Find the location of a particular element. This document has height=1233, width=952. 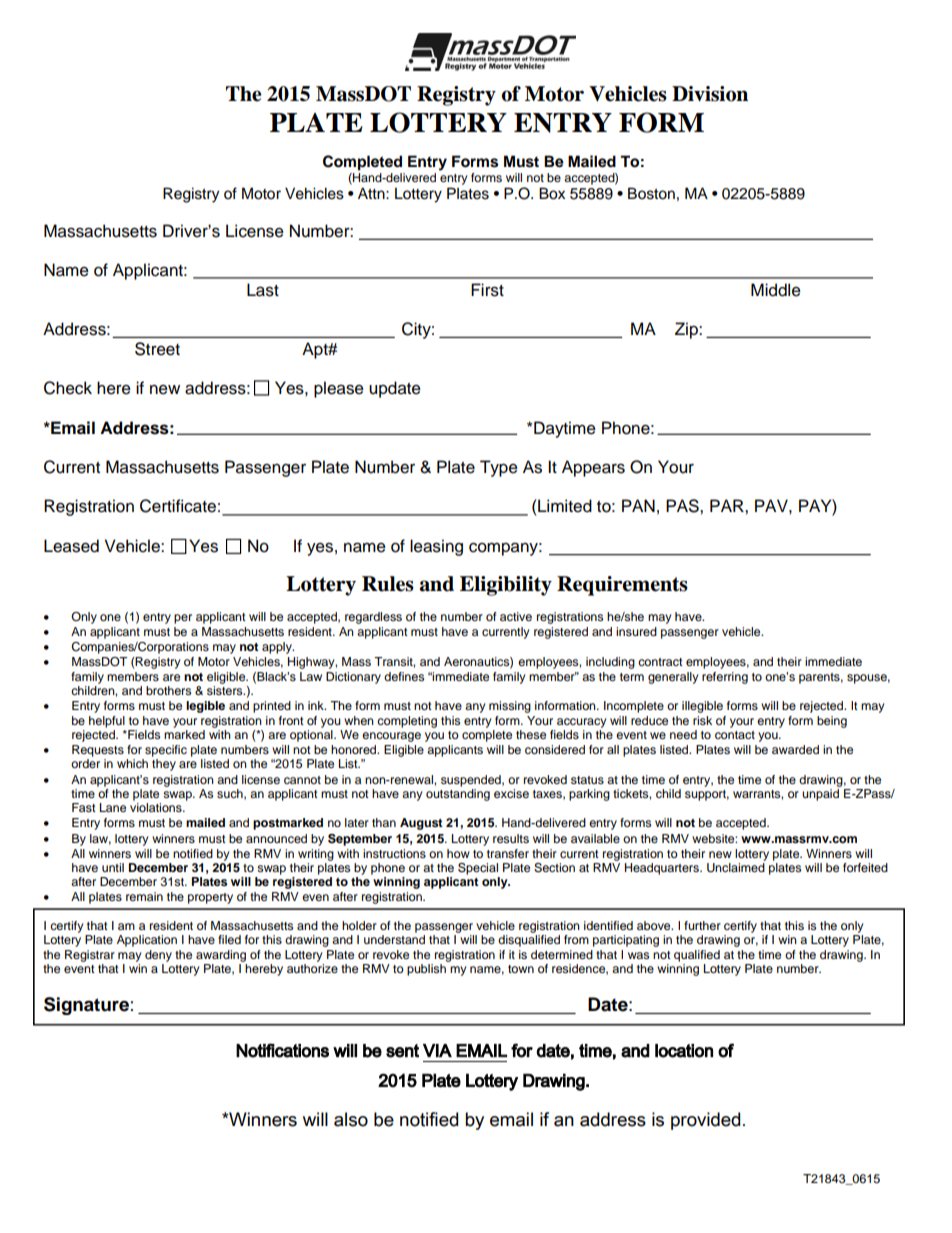

Special is located at coordinates (478, 869).
